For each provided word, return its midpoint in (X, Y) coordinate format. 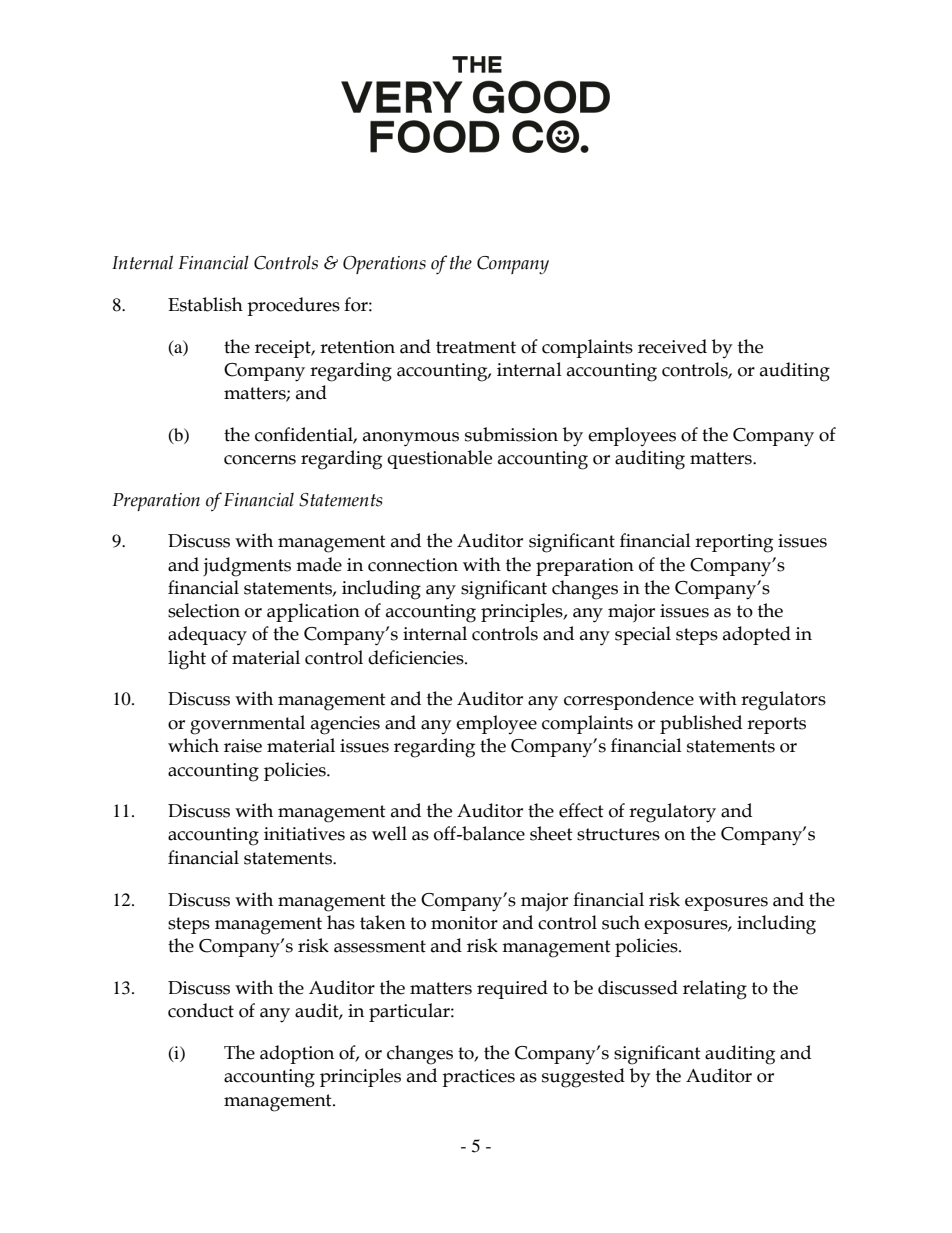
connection (413, 565)
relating (715, 990)
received (672, 346)
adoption (297, 1054)
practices (478, 1078)
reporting (734, 543)
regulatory (672, 813)
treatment (476, 347)
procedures (293, 306)
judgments (247, 567)
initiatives (304, 834)
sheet (551, 833)
